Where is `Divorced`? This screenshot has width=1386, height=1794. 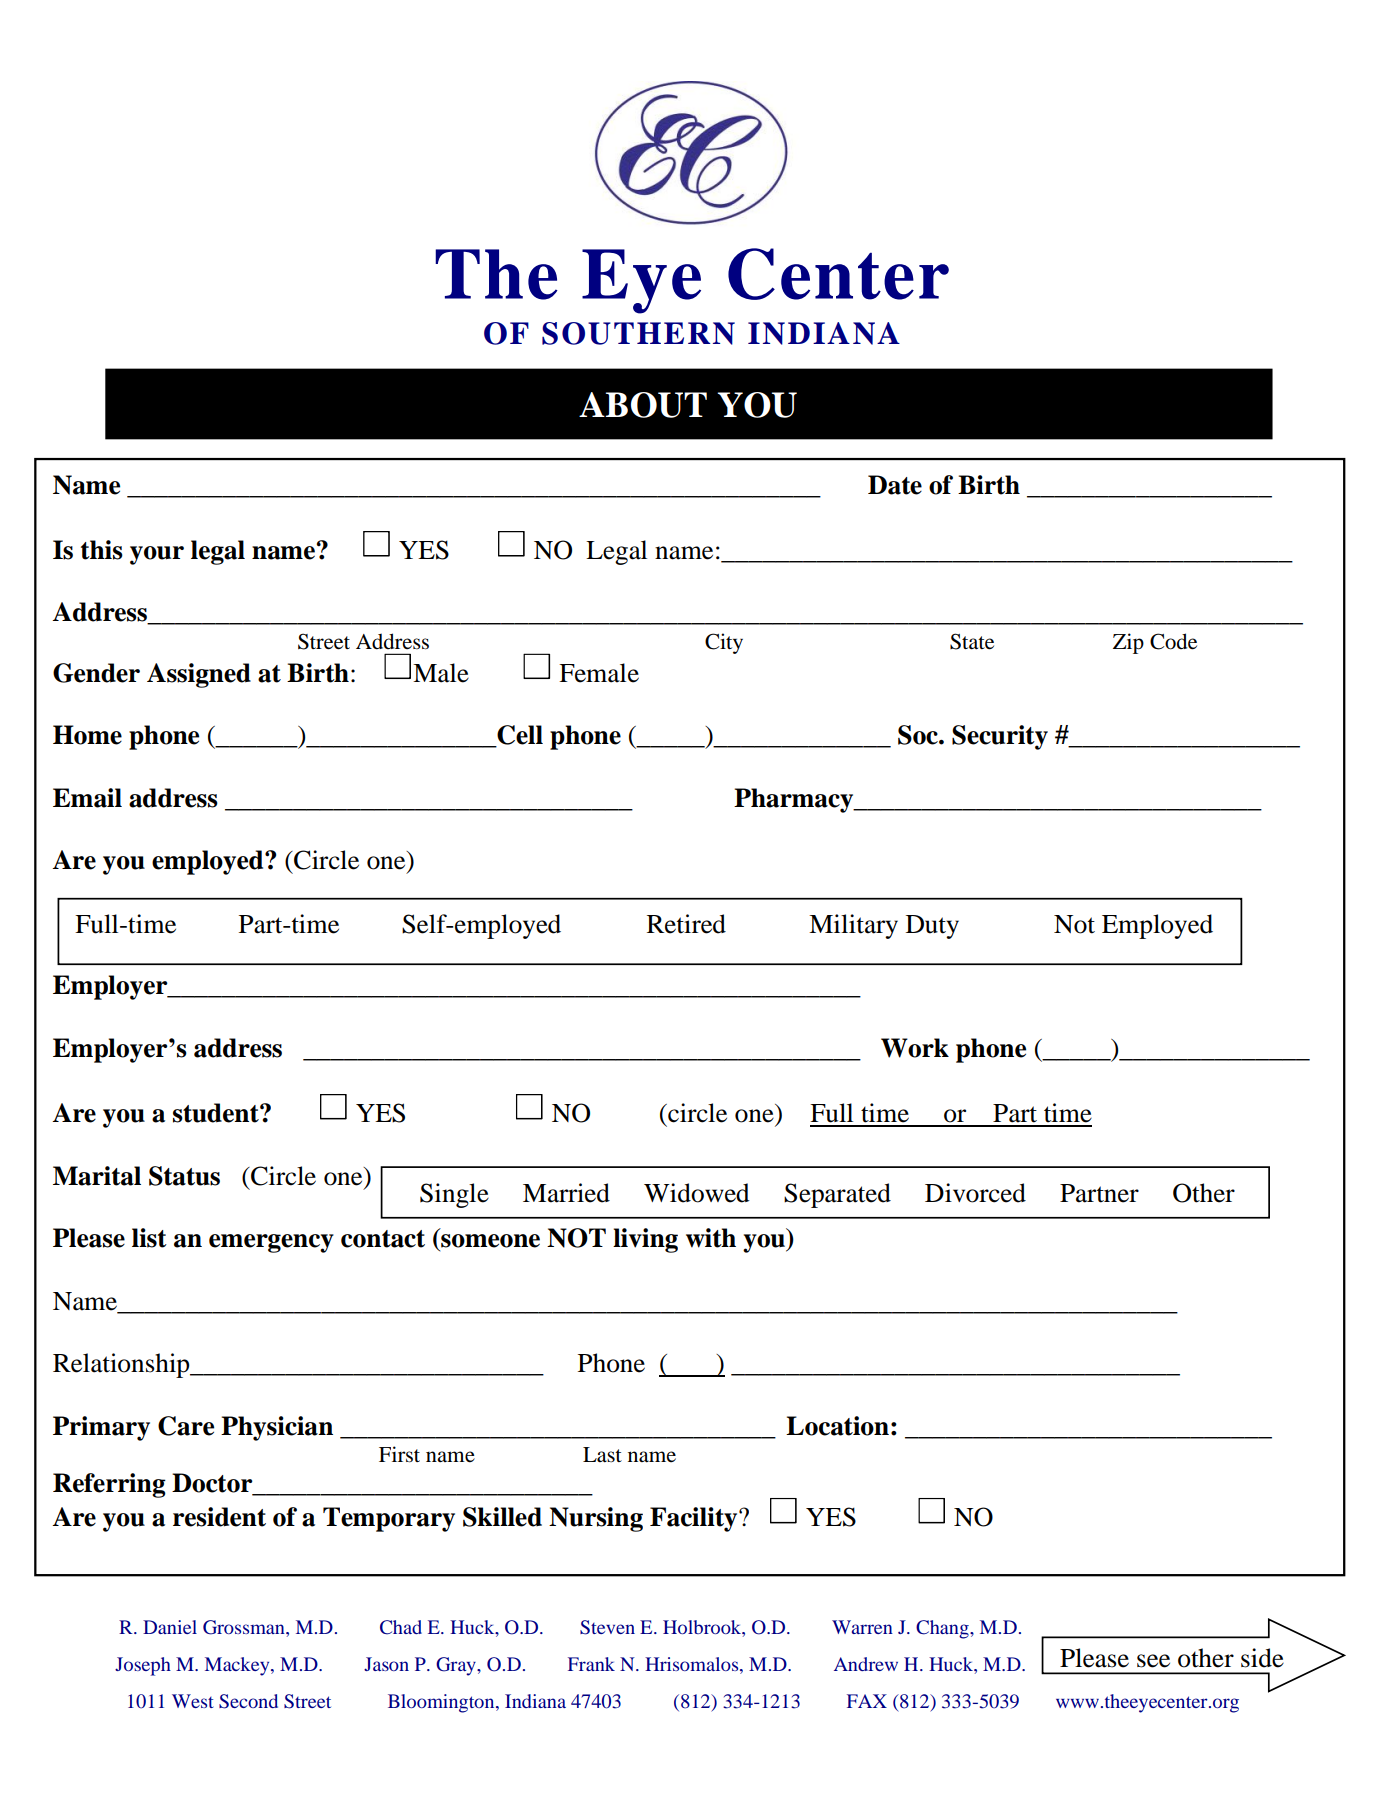 Divorced is located at coordinates (975, 1193).
